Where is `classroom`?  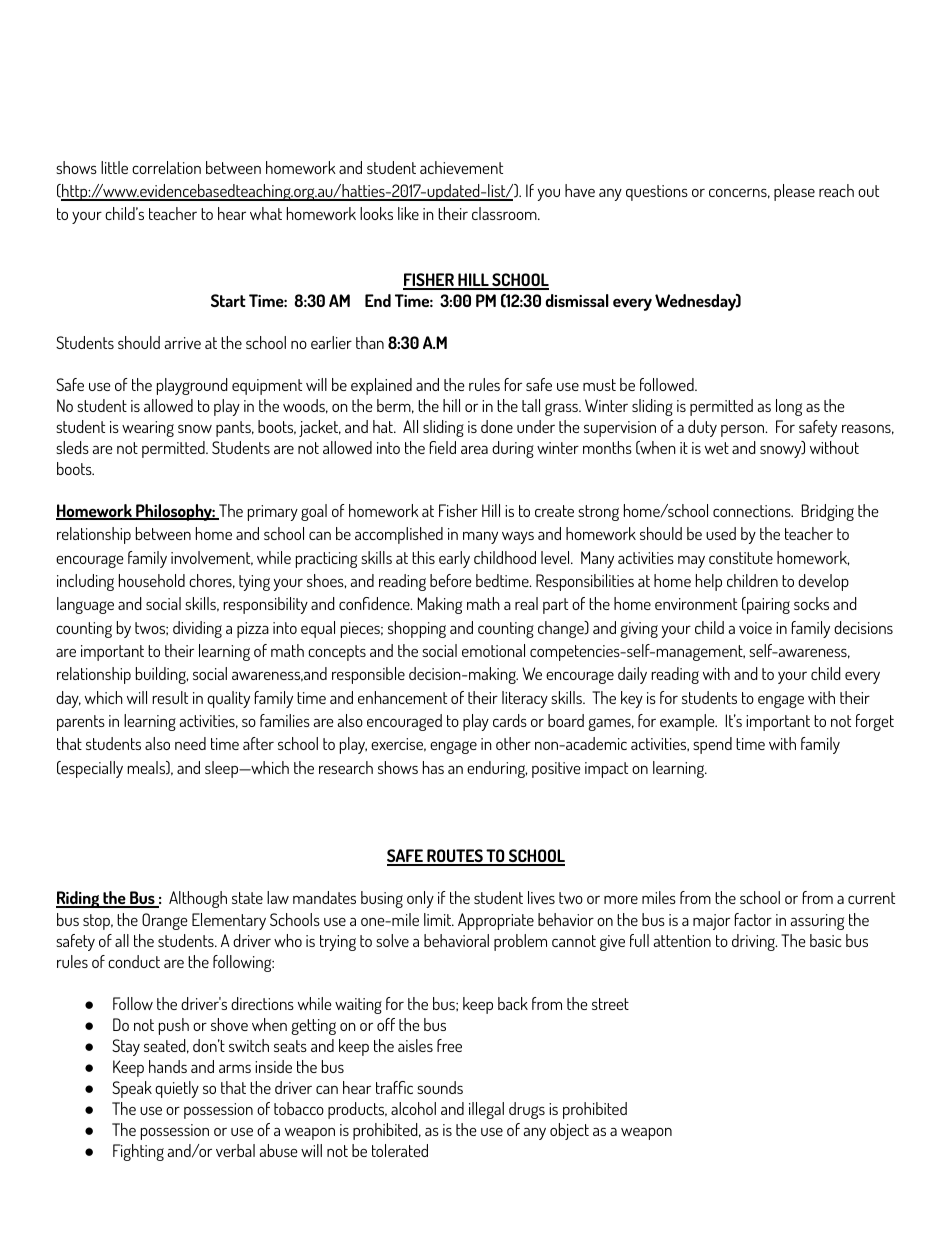 classroom is located at coordinates (505, 213).
